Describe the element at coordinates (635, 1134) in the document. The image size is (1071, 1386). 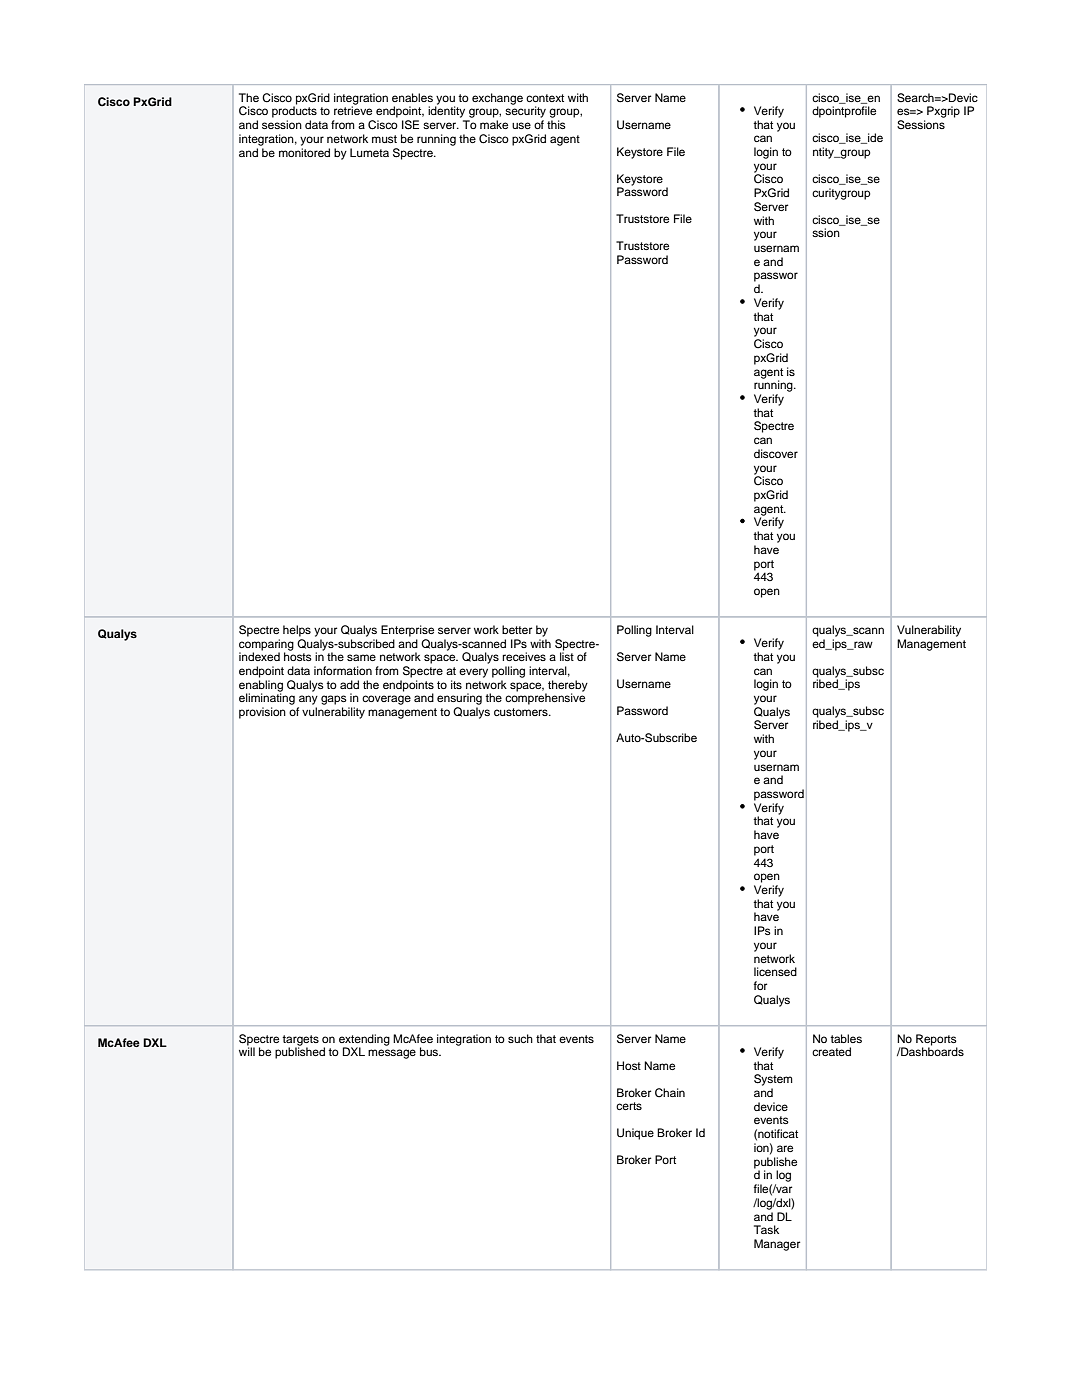
I see `Unique` at that location.
